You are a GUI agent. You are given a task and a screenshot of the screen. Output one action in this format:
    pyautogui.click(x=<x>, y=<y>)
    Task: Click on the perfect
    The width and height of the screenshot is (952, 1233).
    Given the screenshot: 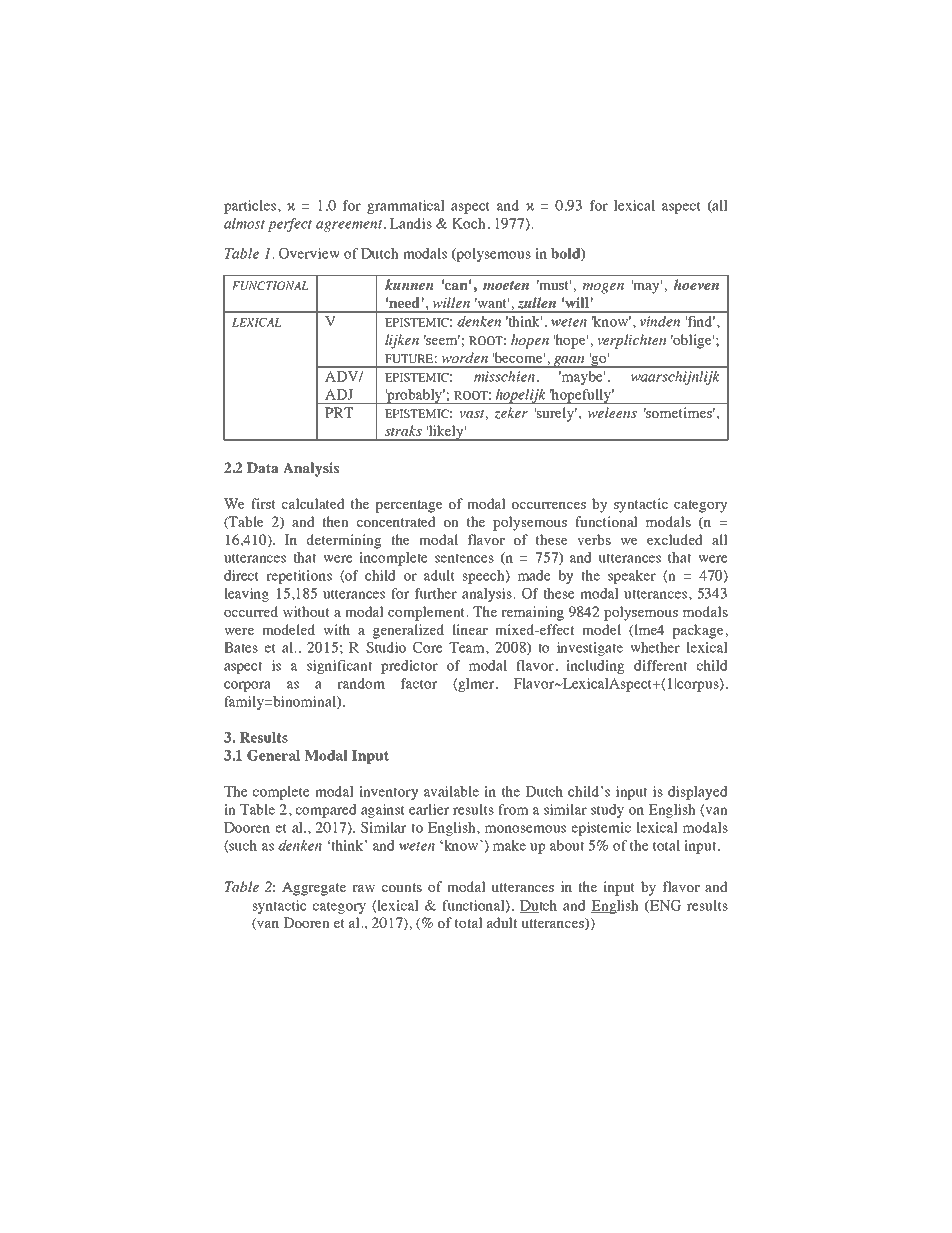 What is the action you would take?
    pyautogui.click(x=290, y=225)
